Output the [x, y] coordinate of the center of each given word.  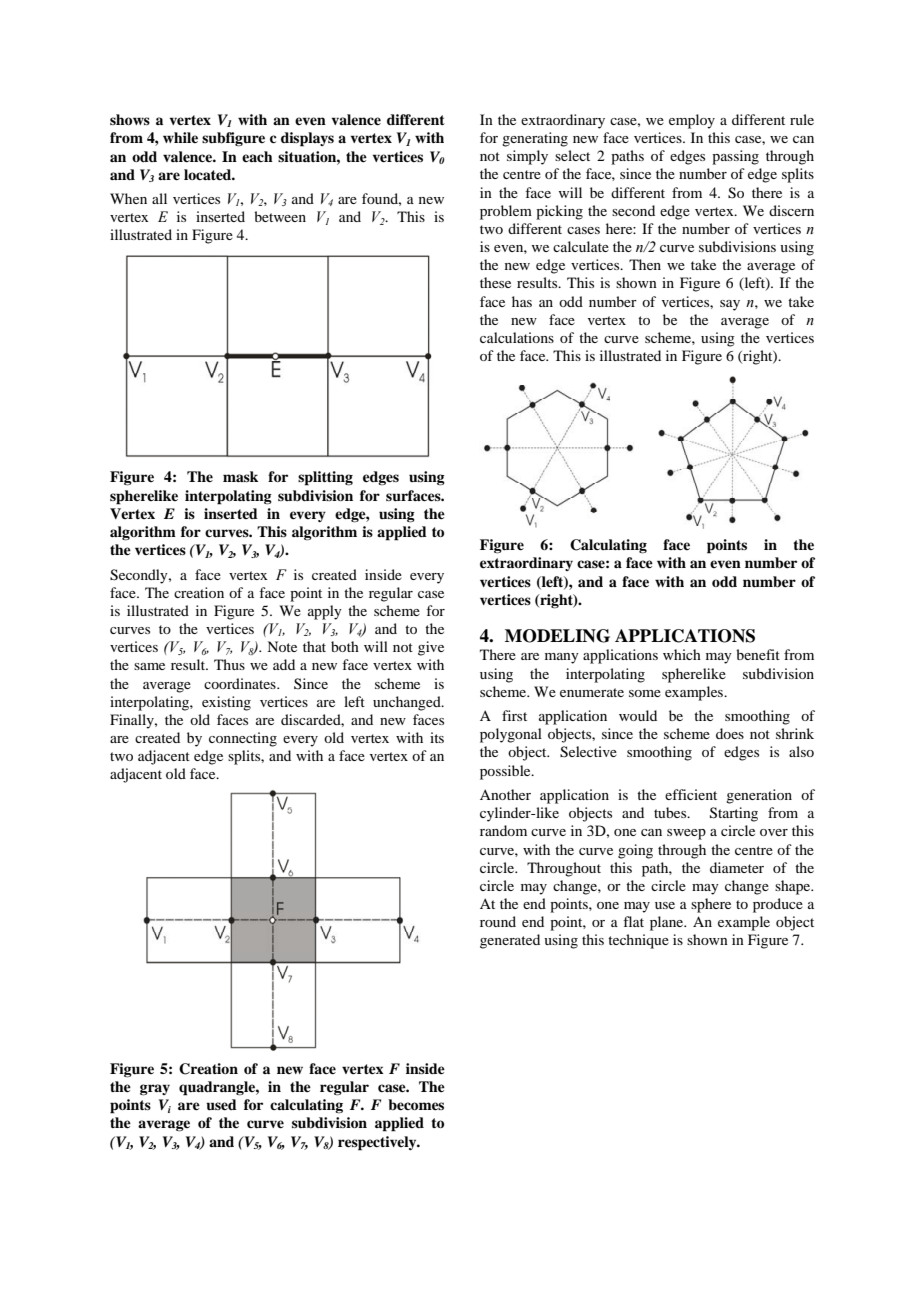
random [503, 830]
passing [735, 157]
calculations [517, 337]
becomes [416, 1104]
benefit [758, 654]
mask [240, 476]
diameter [737, 867]
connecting [243, 739]
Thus [229, 664]
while [180, 137]
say [730, 305]
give [431, 648]
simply [527, 157]
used [221, 1105]
